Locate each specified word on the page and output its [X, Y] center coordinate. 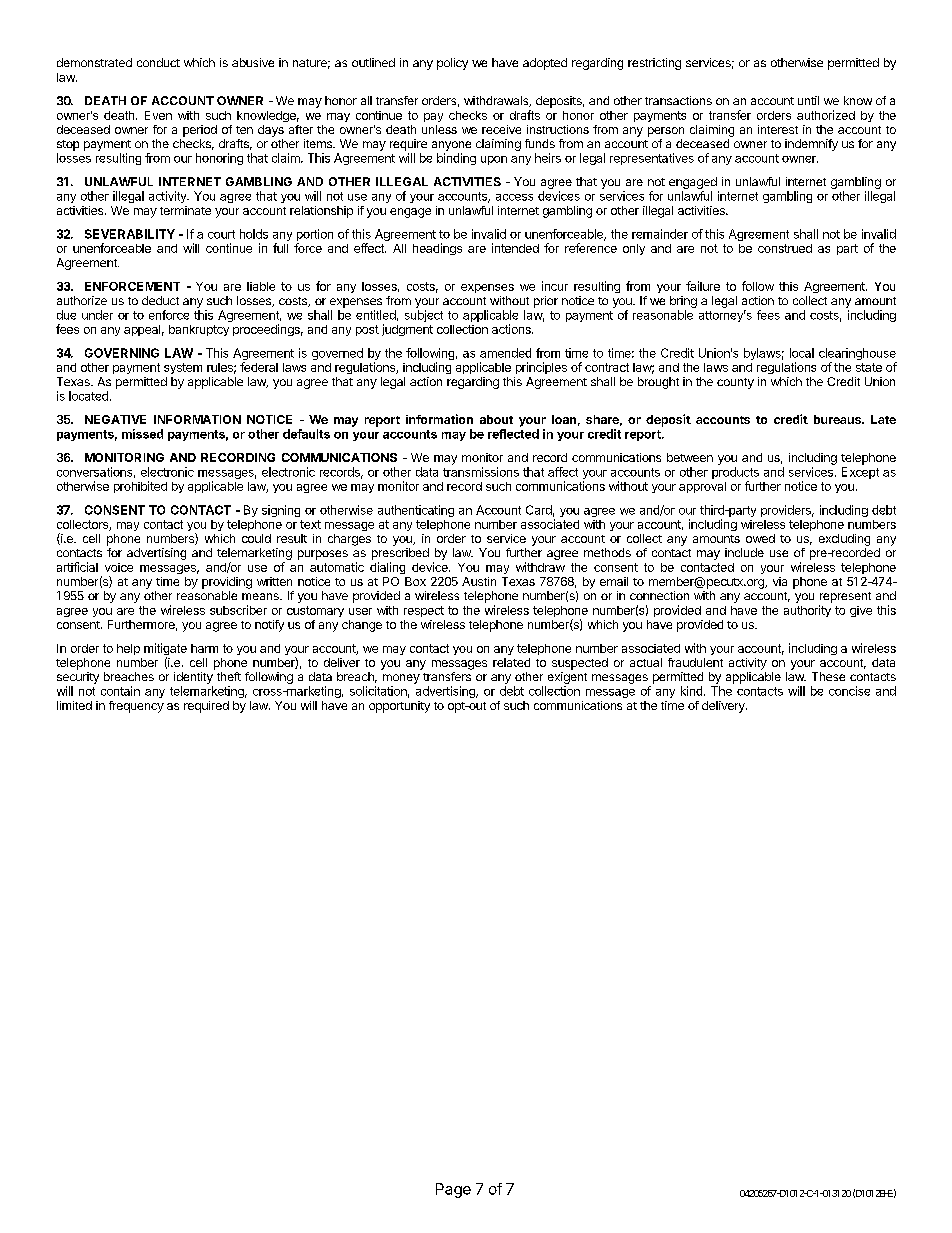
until [808, 100]
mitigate [165, 650]
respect [424, 611]
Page [453, 1190]
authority [807, 611]
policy [452, 64]
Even [158, 115]
